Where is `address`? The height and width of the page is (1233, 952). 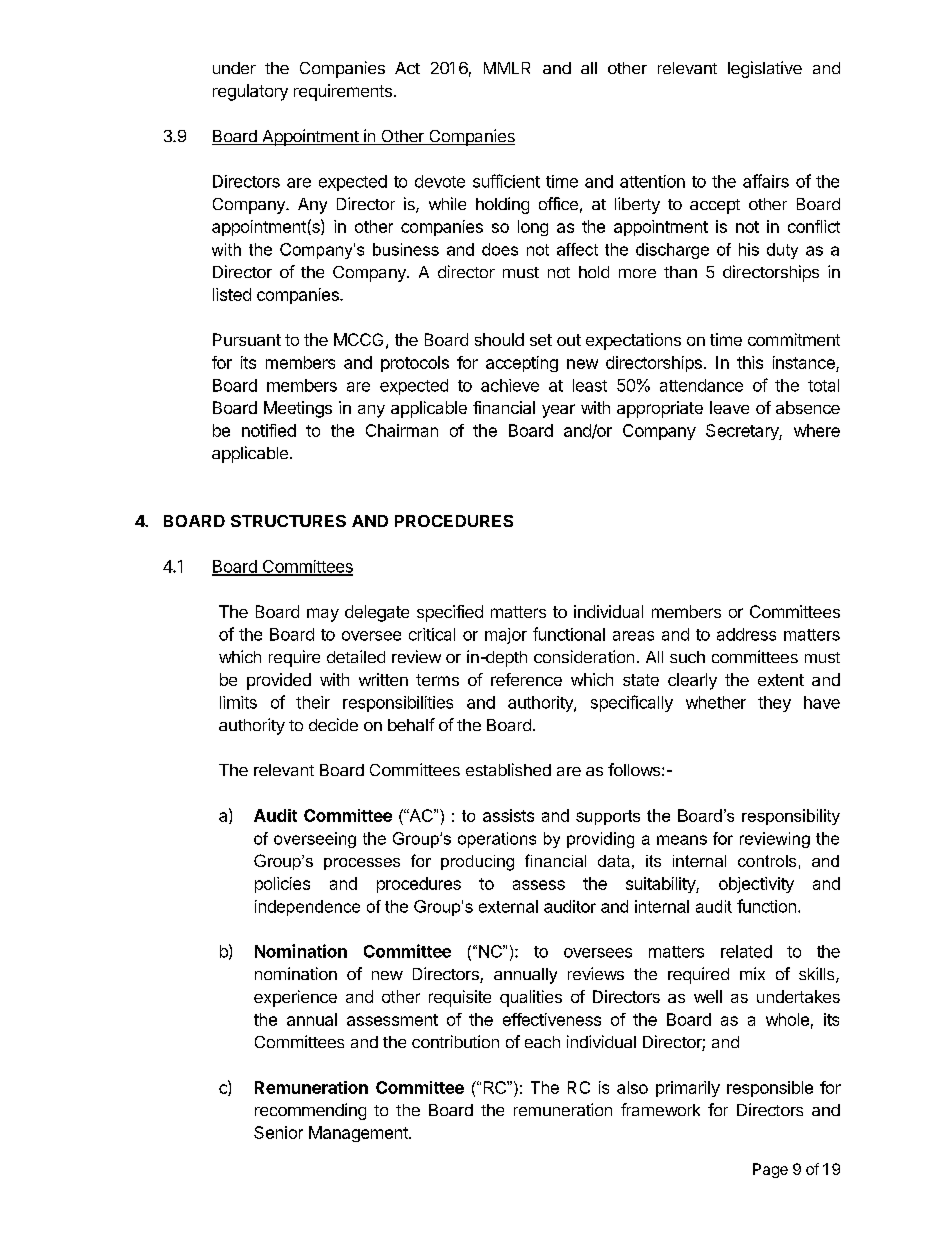 address is located at coordinates (746, 634).
